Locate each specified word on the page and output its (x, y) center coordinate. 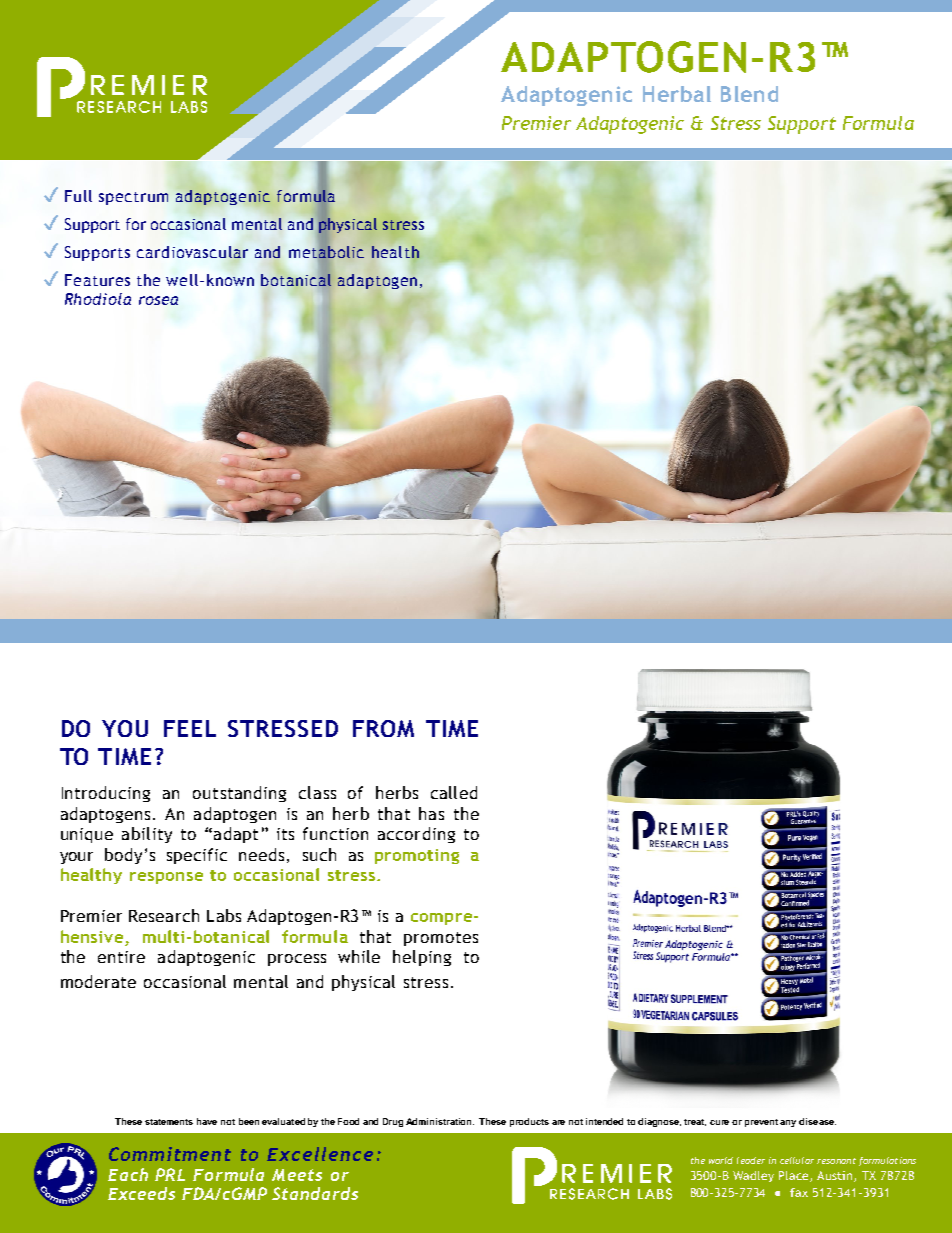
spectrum (133, 198)
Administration (440, 1121)
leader (751, 1160)
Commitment (170, 1154)
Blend (749, 94)
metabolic (326, 252)
